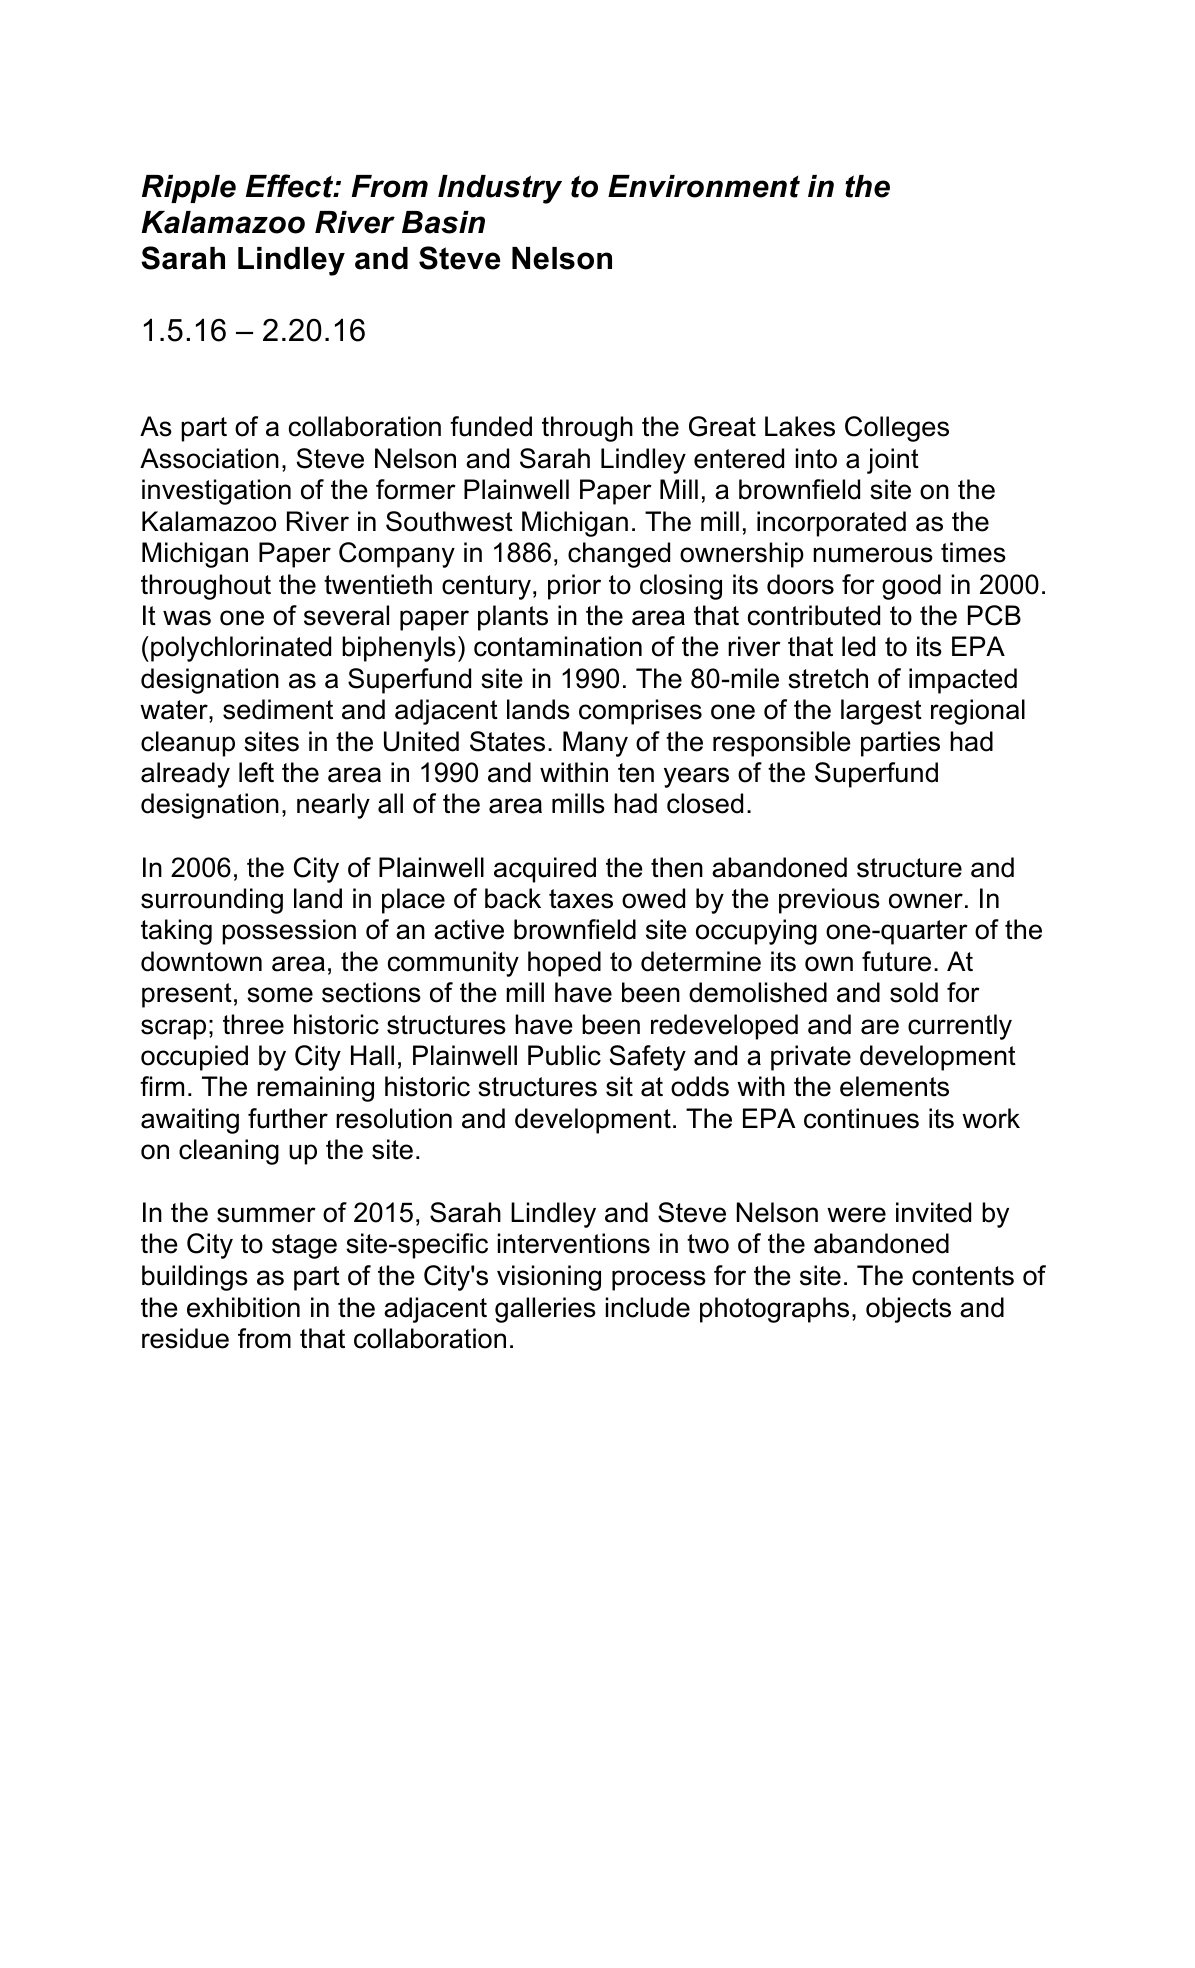  I want to click on objects, so click(908, 1310).
